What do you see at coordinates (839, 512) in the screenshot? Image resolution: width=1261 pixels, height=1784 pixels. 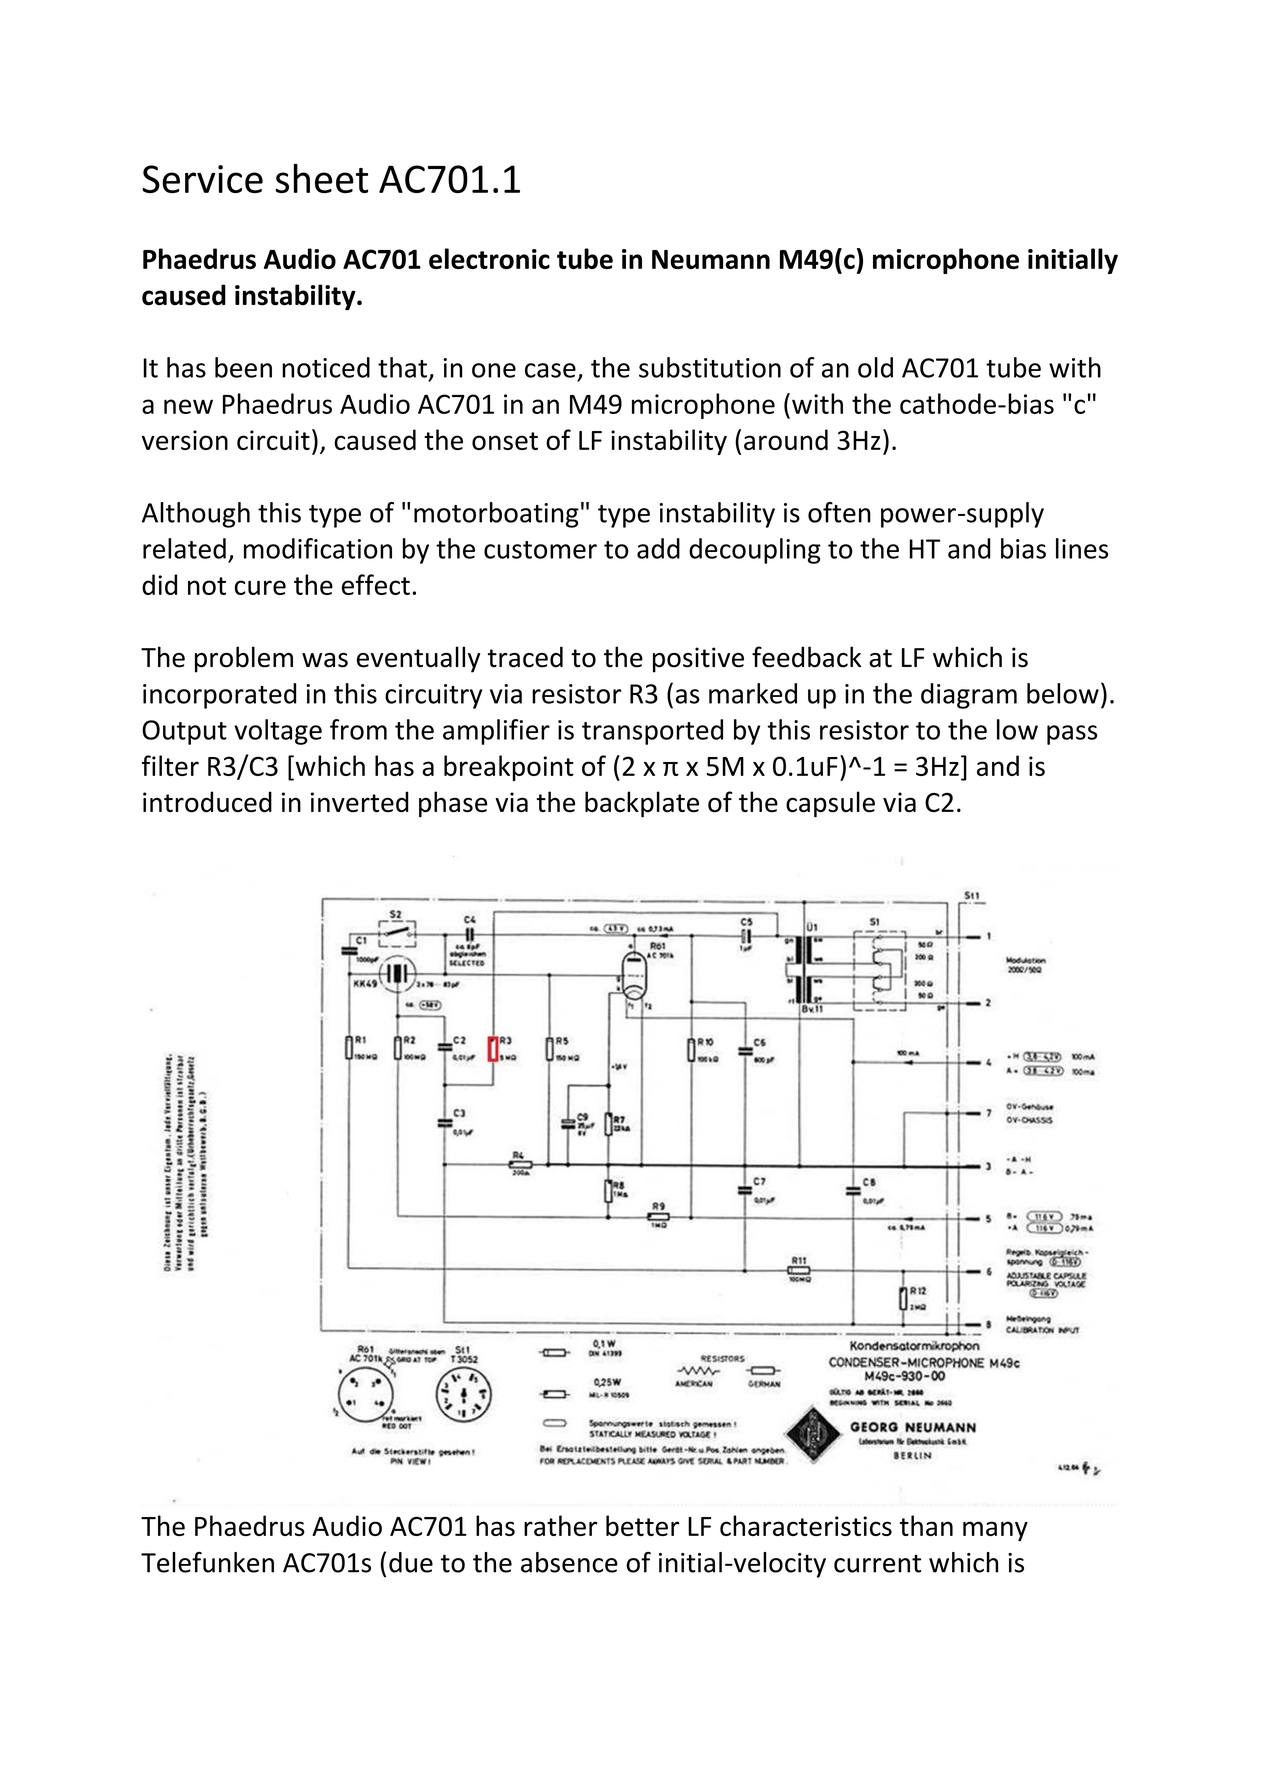 I see `often` at bounding box center [839, 512].
